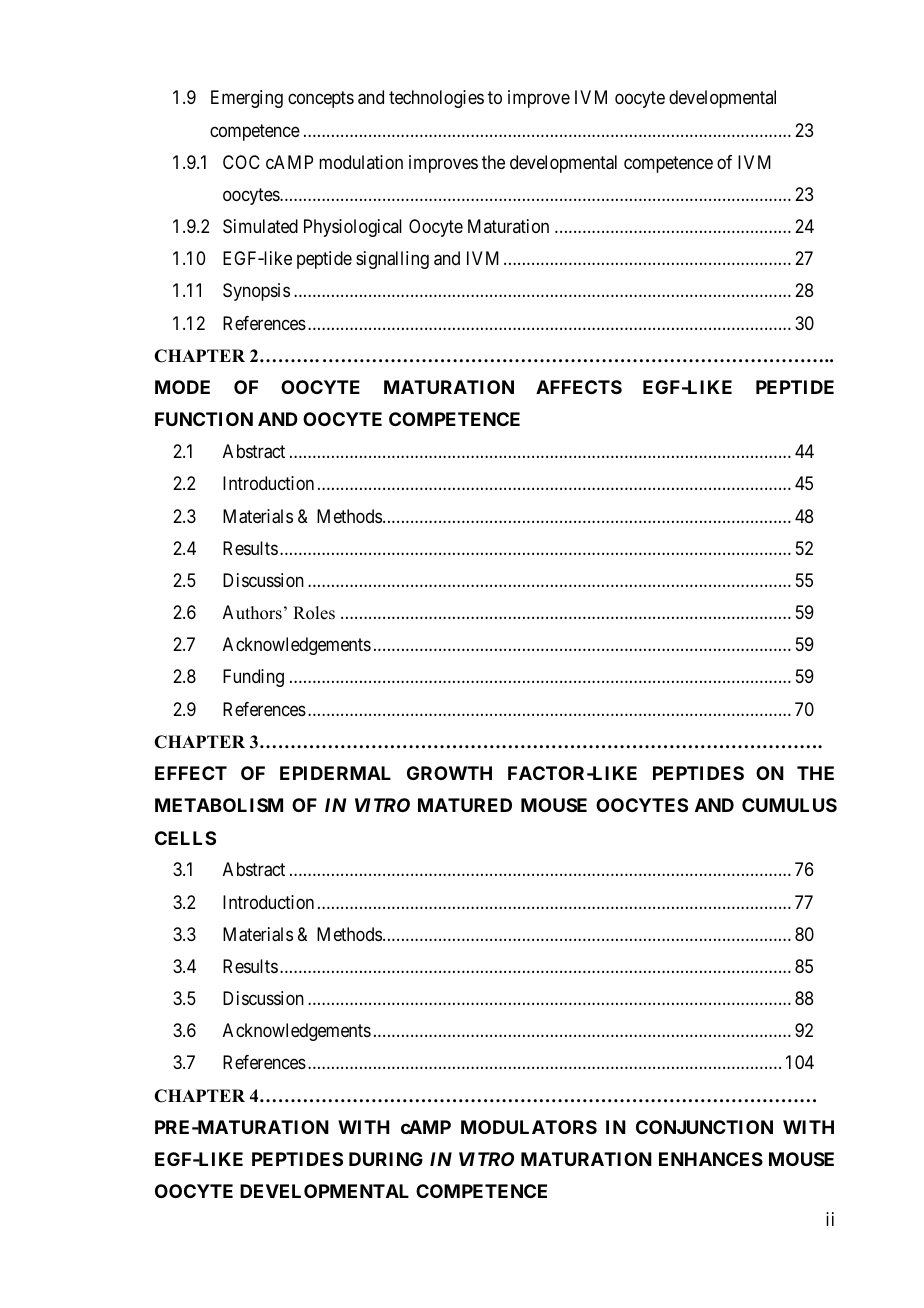 This screenshot has height=1308, width=924. Describe the element at coordinates (353, 228) in the screenshot. I see `Physiological` at that location.
